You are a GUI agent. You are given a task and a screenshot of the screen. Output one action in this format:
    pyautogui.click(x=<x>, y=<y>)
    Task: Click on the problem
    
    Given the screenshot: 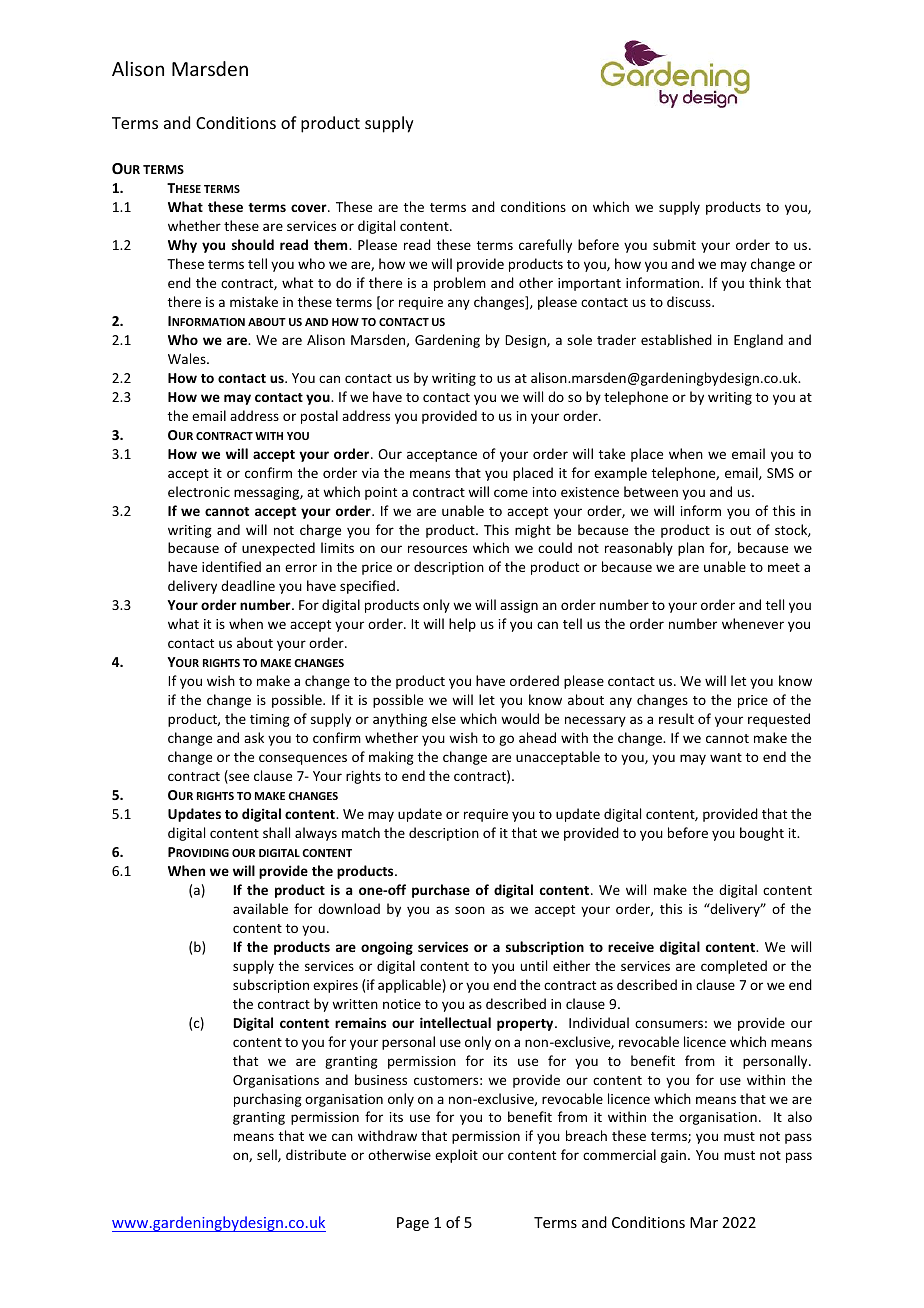 What is the action you would take?
    pyautogui.click(x=460, y=284)
